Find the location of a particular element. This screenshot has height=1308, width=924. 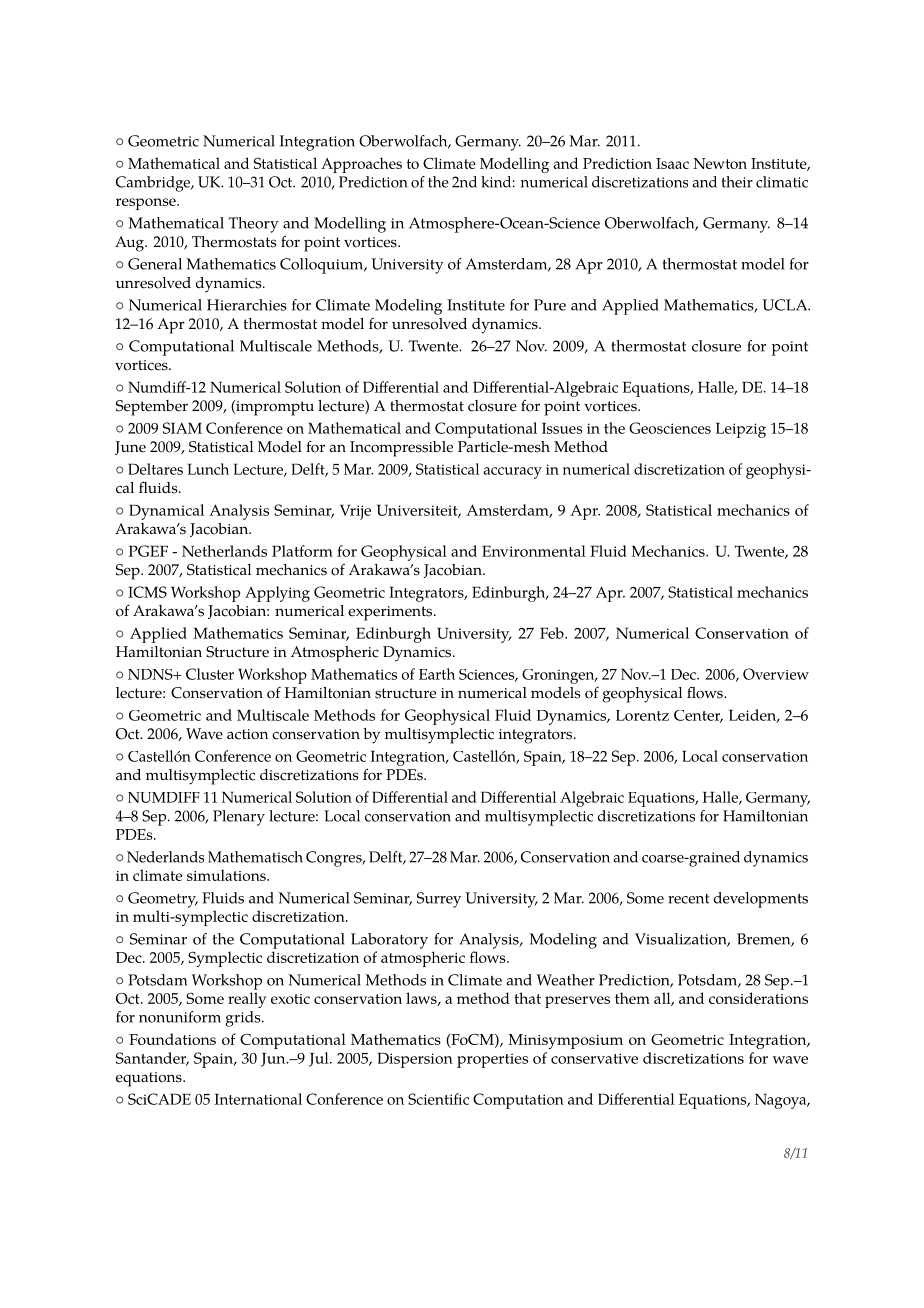

Cluster is located at coordinates (210, 674).
